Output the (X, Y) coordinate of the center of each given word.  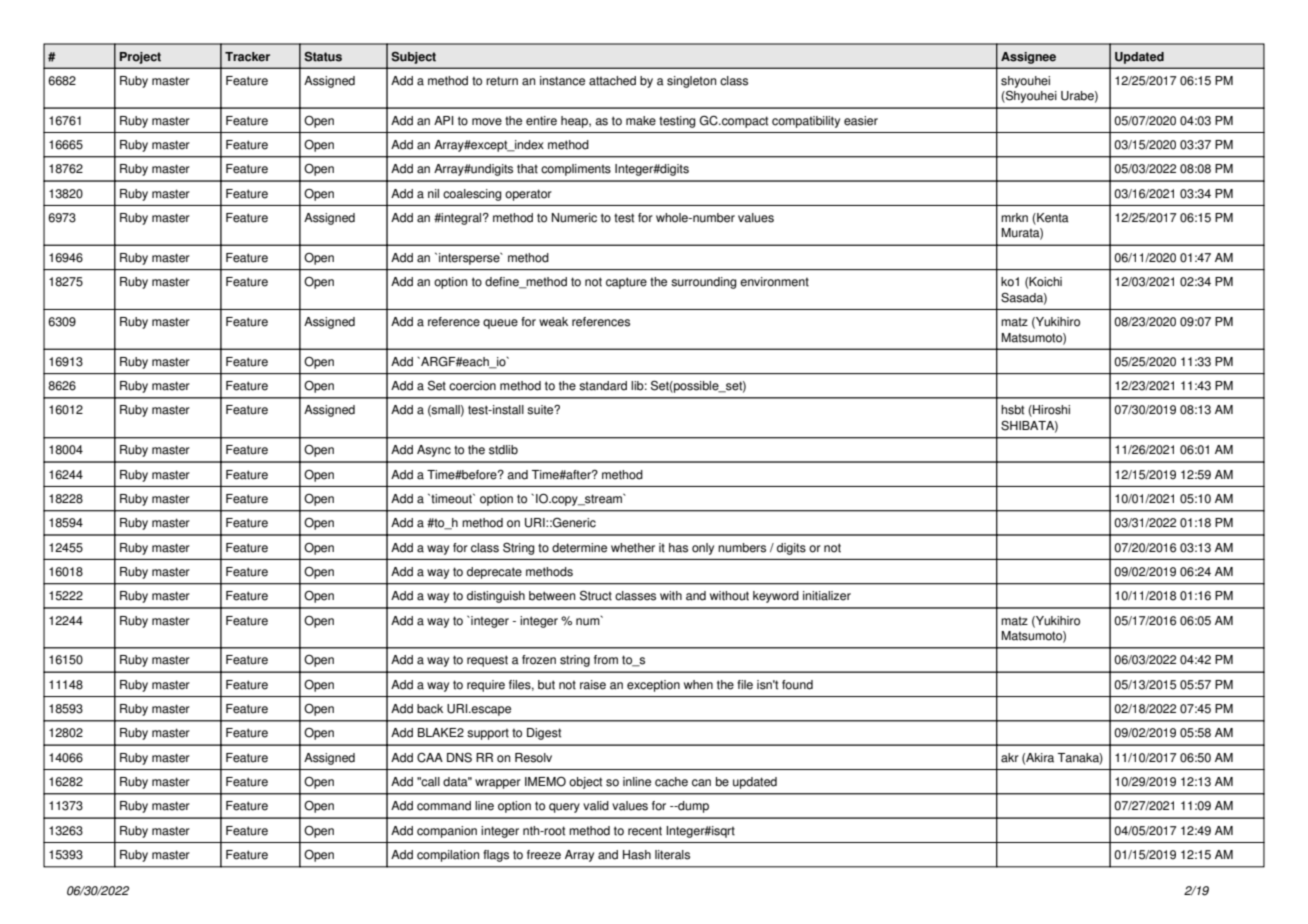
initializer (827, 596)
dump (692, 807)
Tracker (247, 57)
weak (553, 322)
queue (500, 324)
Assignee (1028, 58)
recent (645, 831)
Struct (596, 595)
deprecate (494, 573)
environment (774, 282)
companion (447, 832)
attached (612, 81)
